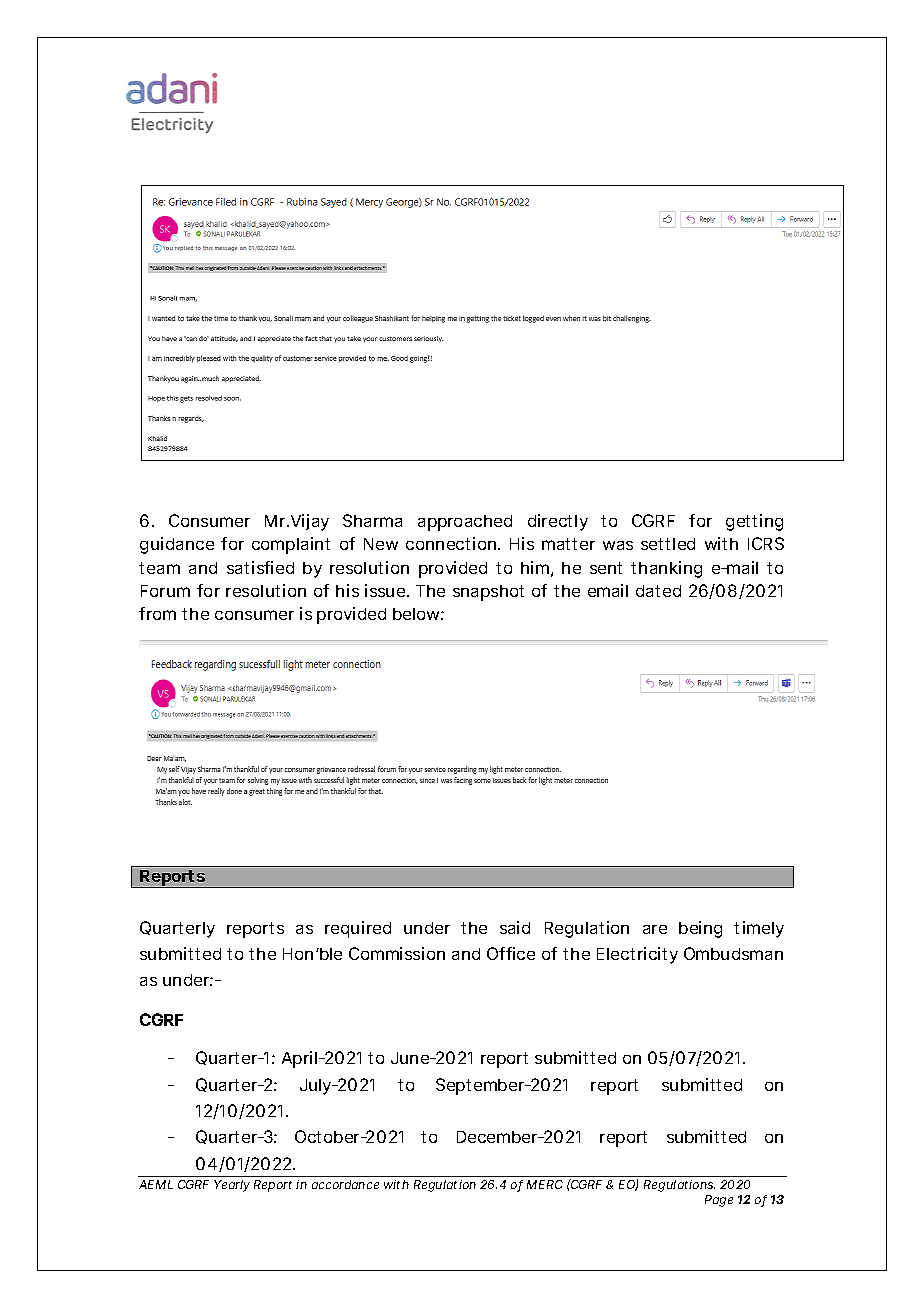 This screenshot has height=1308, width=924. What do you see at coordinates (232, 1186) in the screenshot?
I see `Yearly` at bounding box center [232, 1186].
